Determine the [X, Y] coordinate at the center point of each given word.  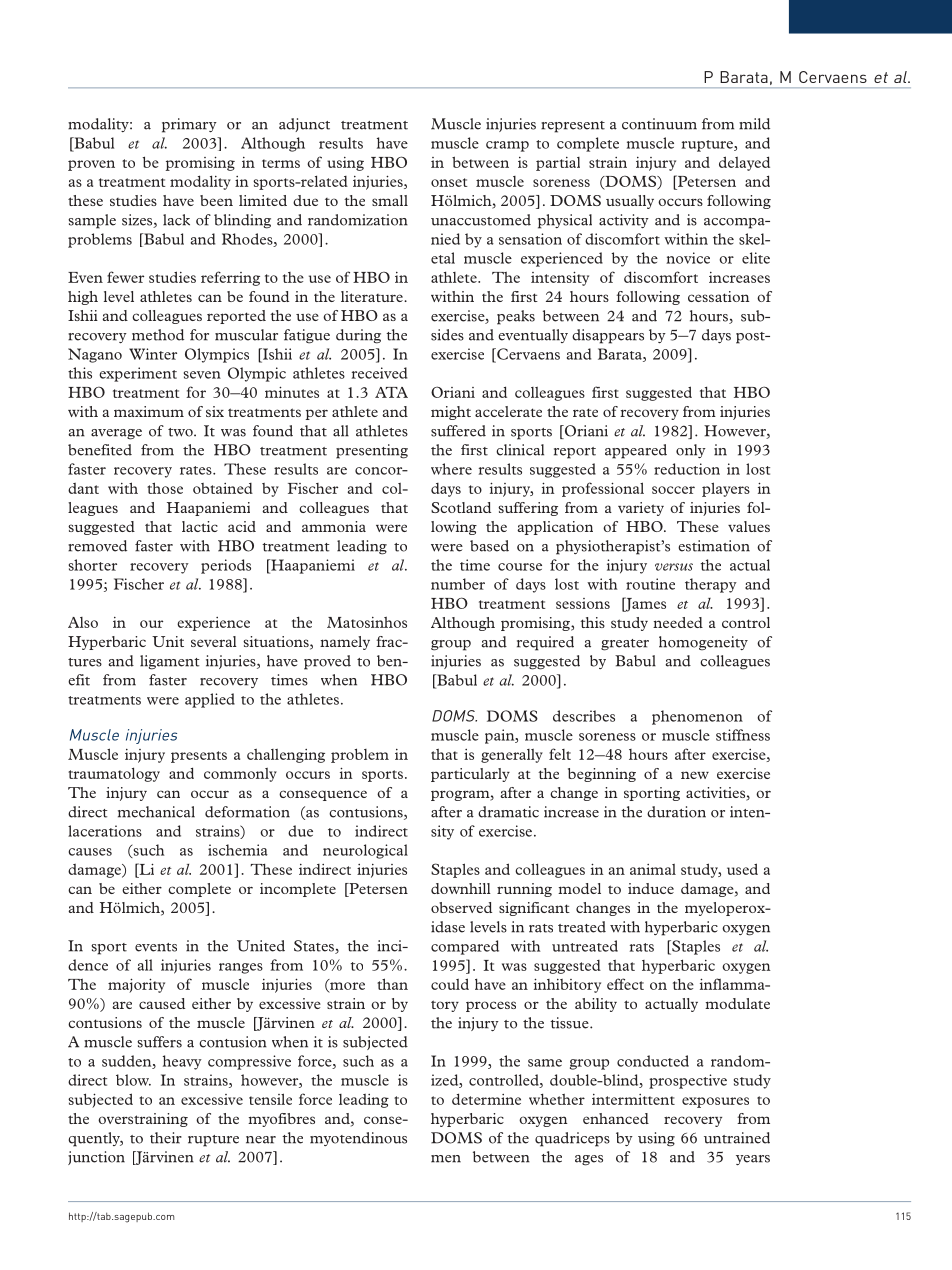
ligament [169, 662]
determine [486, 1099]
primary [189, 125]
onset [449, 182]
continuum [659, 124]
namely [345, 643]
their [166, 1138]
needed [678, 622]
